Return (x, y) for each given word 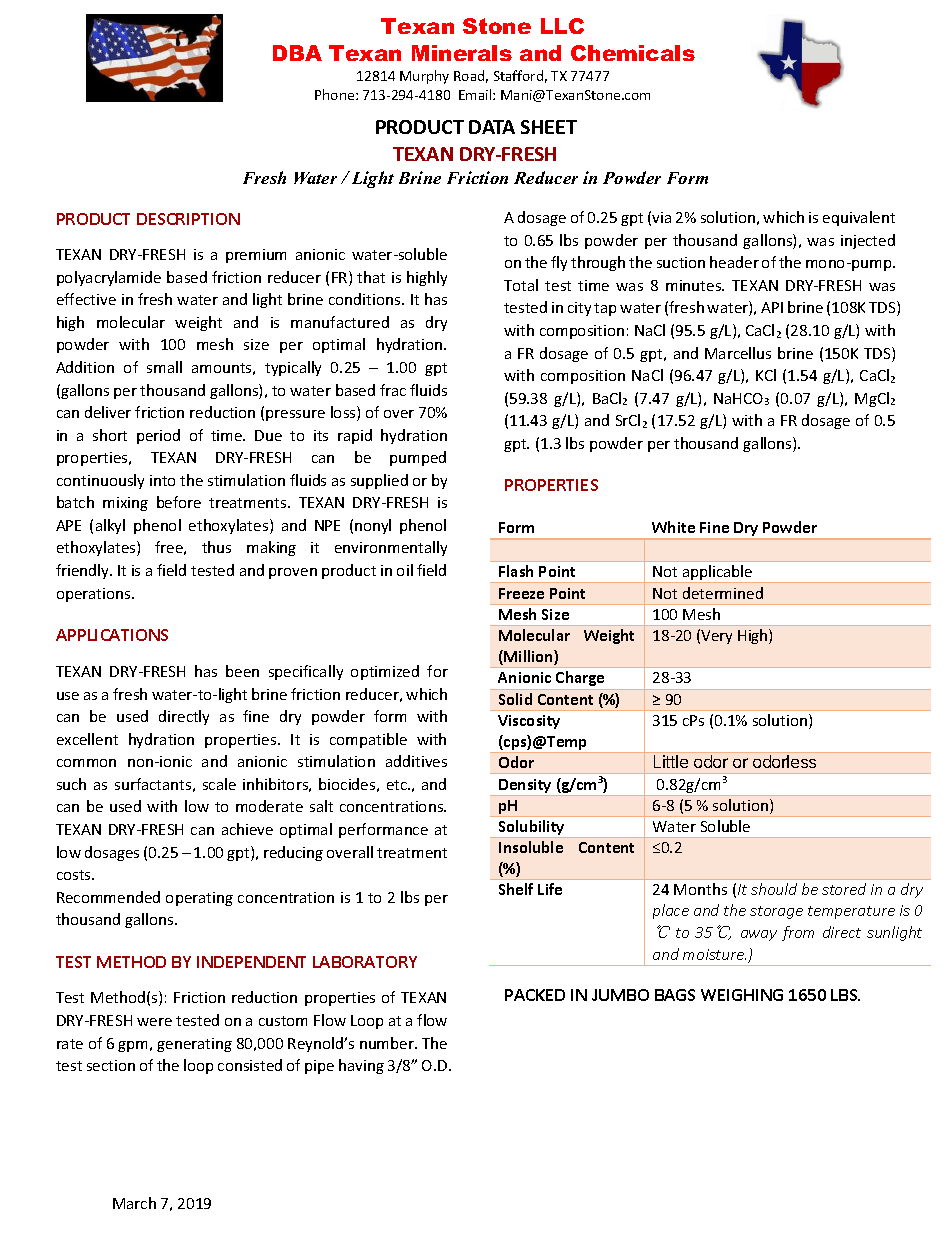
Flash (516, 571)
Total (521, 285)
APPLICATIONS (112, 635)
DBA (297, 53)
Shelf (516, 889)
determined (723, 593)
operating (199, 899)
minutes (695, 285)
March (134, 1203)
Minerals (462, 53)
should (774, 889)
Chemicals (633, 53)
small (164, 367)
